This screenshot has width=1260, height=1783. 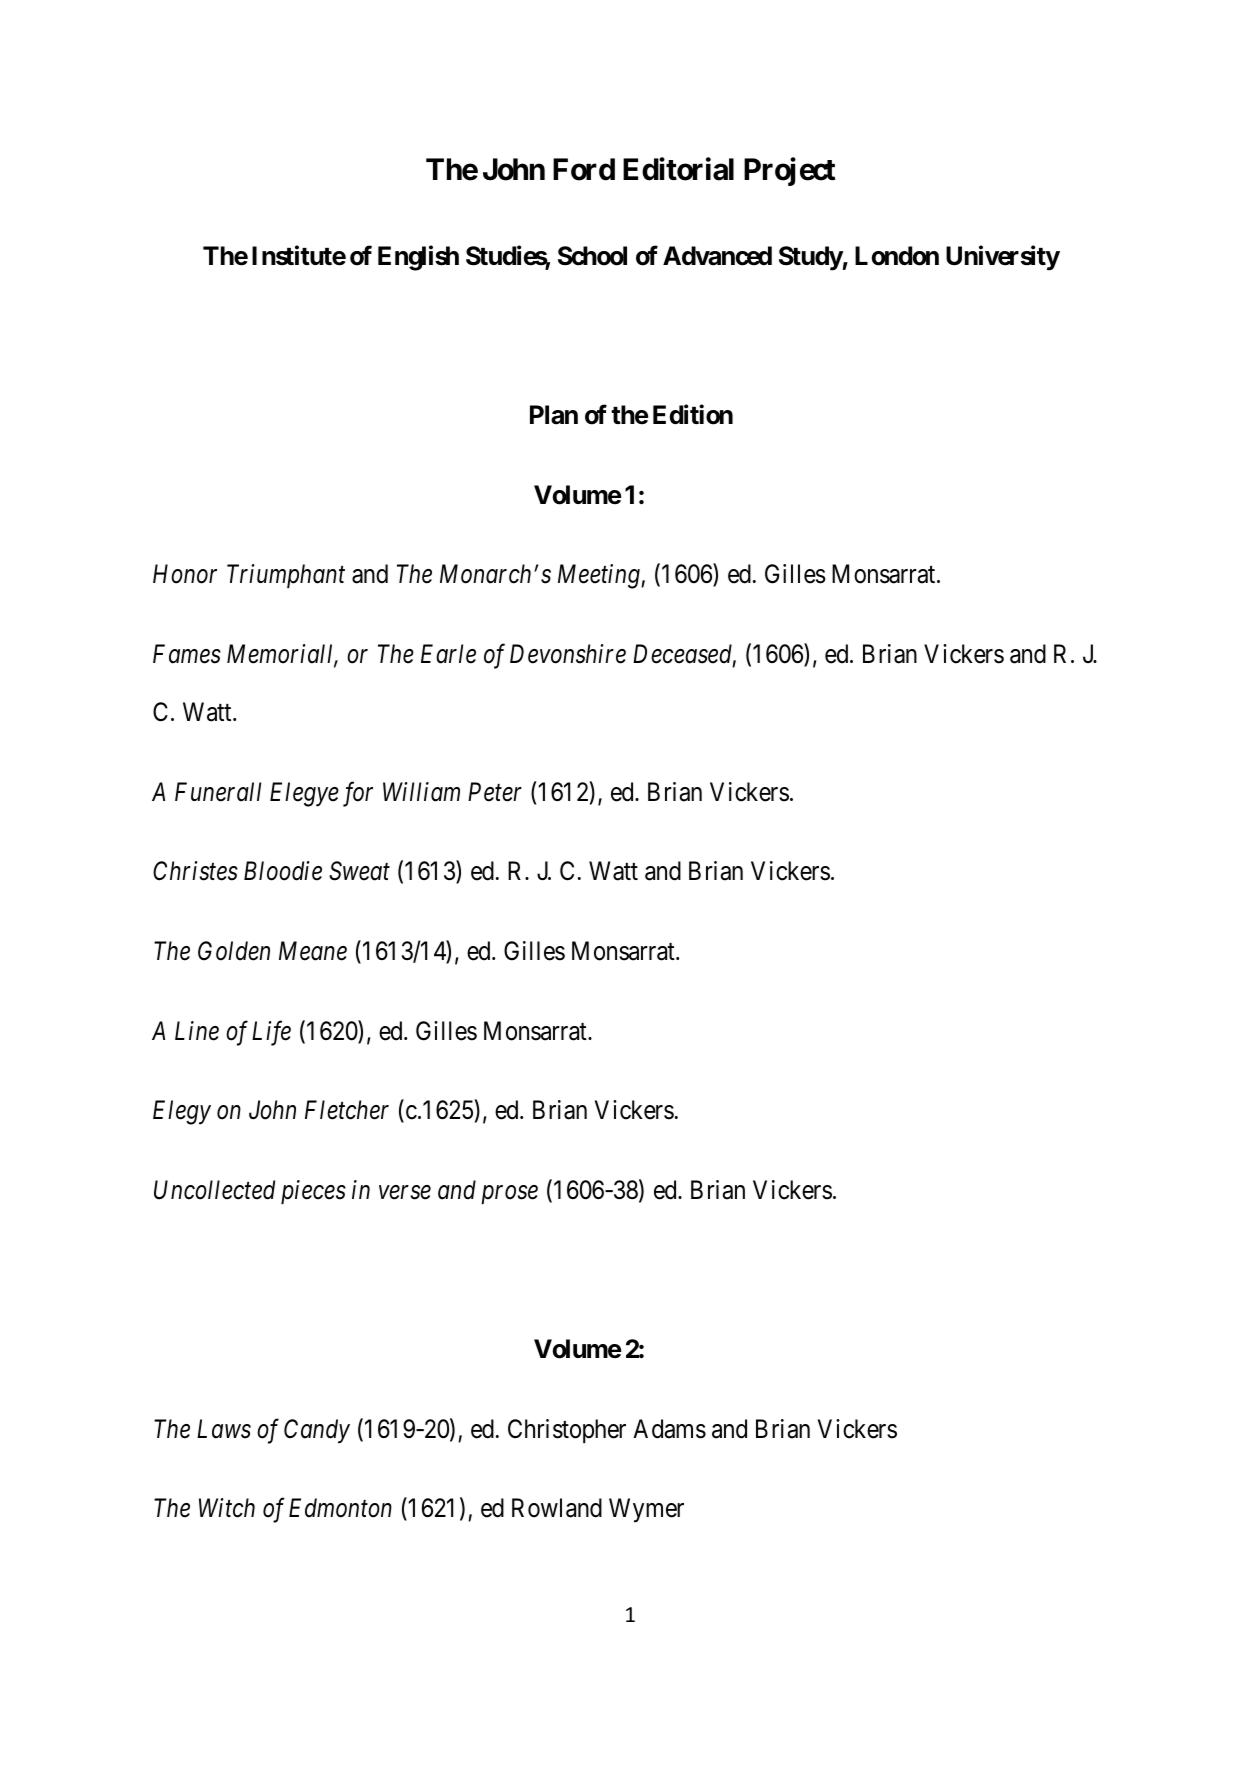 I want to click on Peter, so click(x=495, y=792).
